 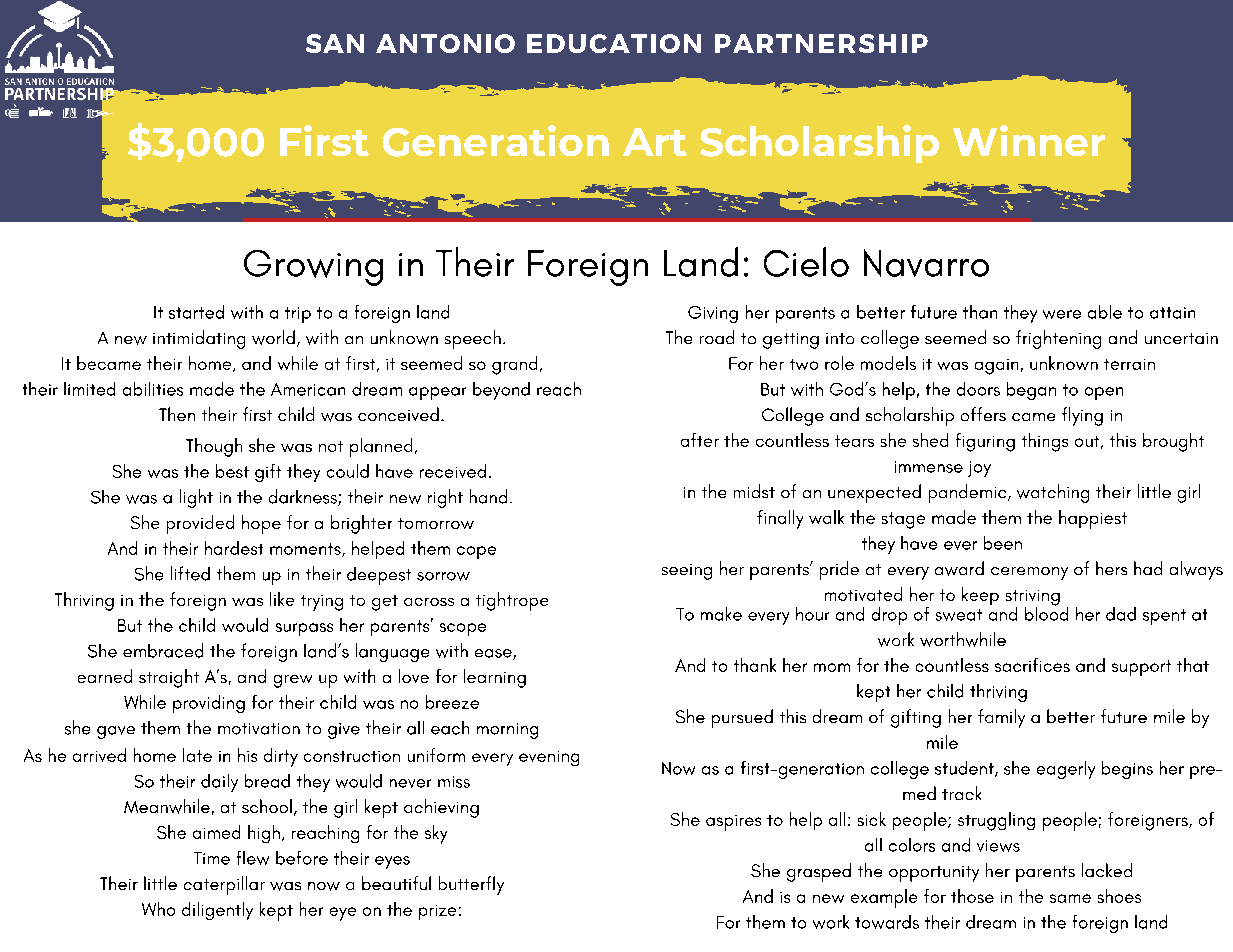 What do you see at coordinates (232, 471) in the document?
I see `best` at bounding box center [232, 471].
